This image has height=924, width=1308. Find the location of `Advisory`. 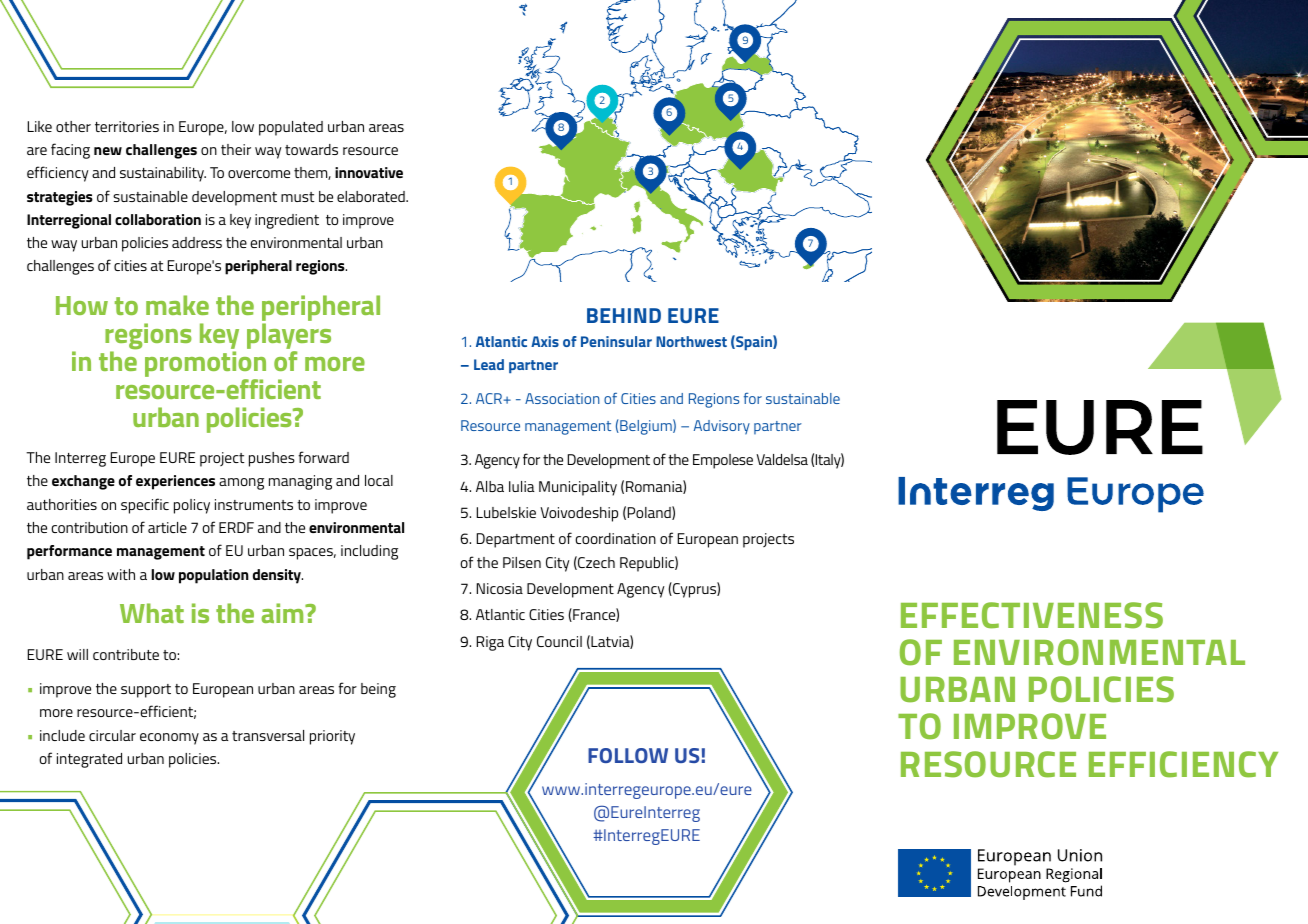

Advisory is located at coordinates (722, 427).
